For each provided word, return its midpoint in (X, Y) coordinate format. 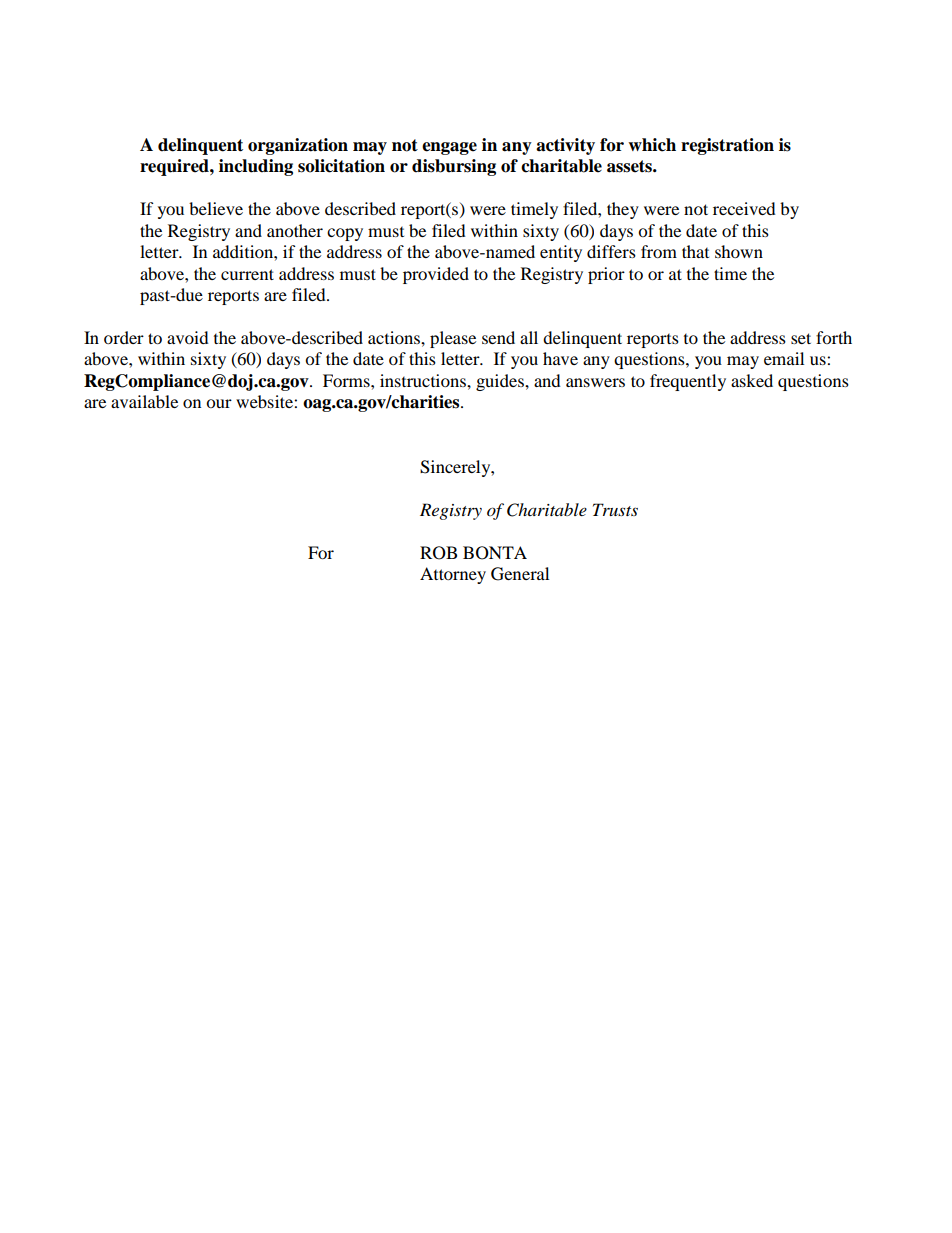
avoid (188, 337)
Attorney (453, 575)
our (219, 403)
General (520, 574)
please (453, 339)
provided (436, 275)
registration (727, 146)
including (256, 167)
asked (752, 380)
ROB (438, 553)
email (784, 358)
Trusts (615, 509)
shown (739, 251)
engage (449, 148)
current (247, 274)
